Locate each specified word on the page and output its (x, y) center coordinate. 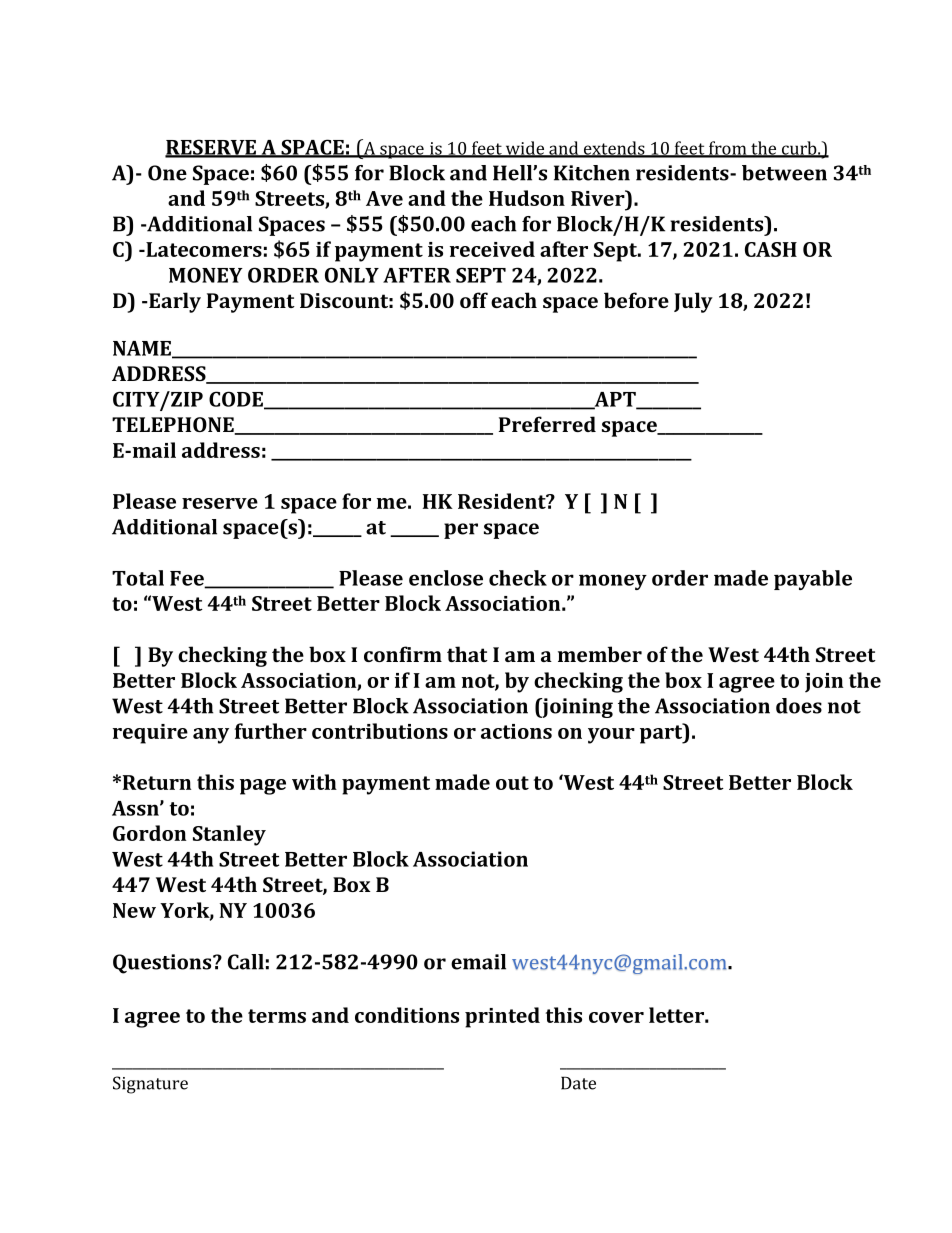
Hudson (527, 198)
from (728, 149)
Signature (150, 1085)
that (467, 654)
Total (138, 578)
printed (502, 1017)
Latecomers (203, 249)
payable (813, 580)
